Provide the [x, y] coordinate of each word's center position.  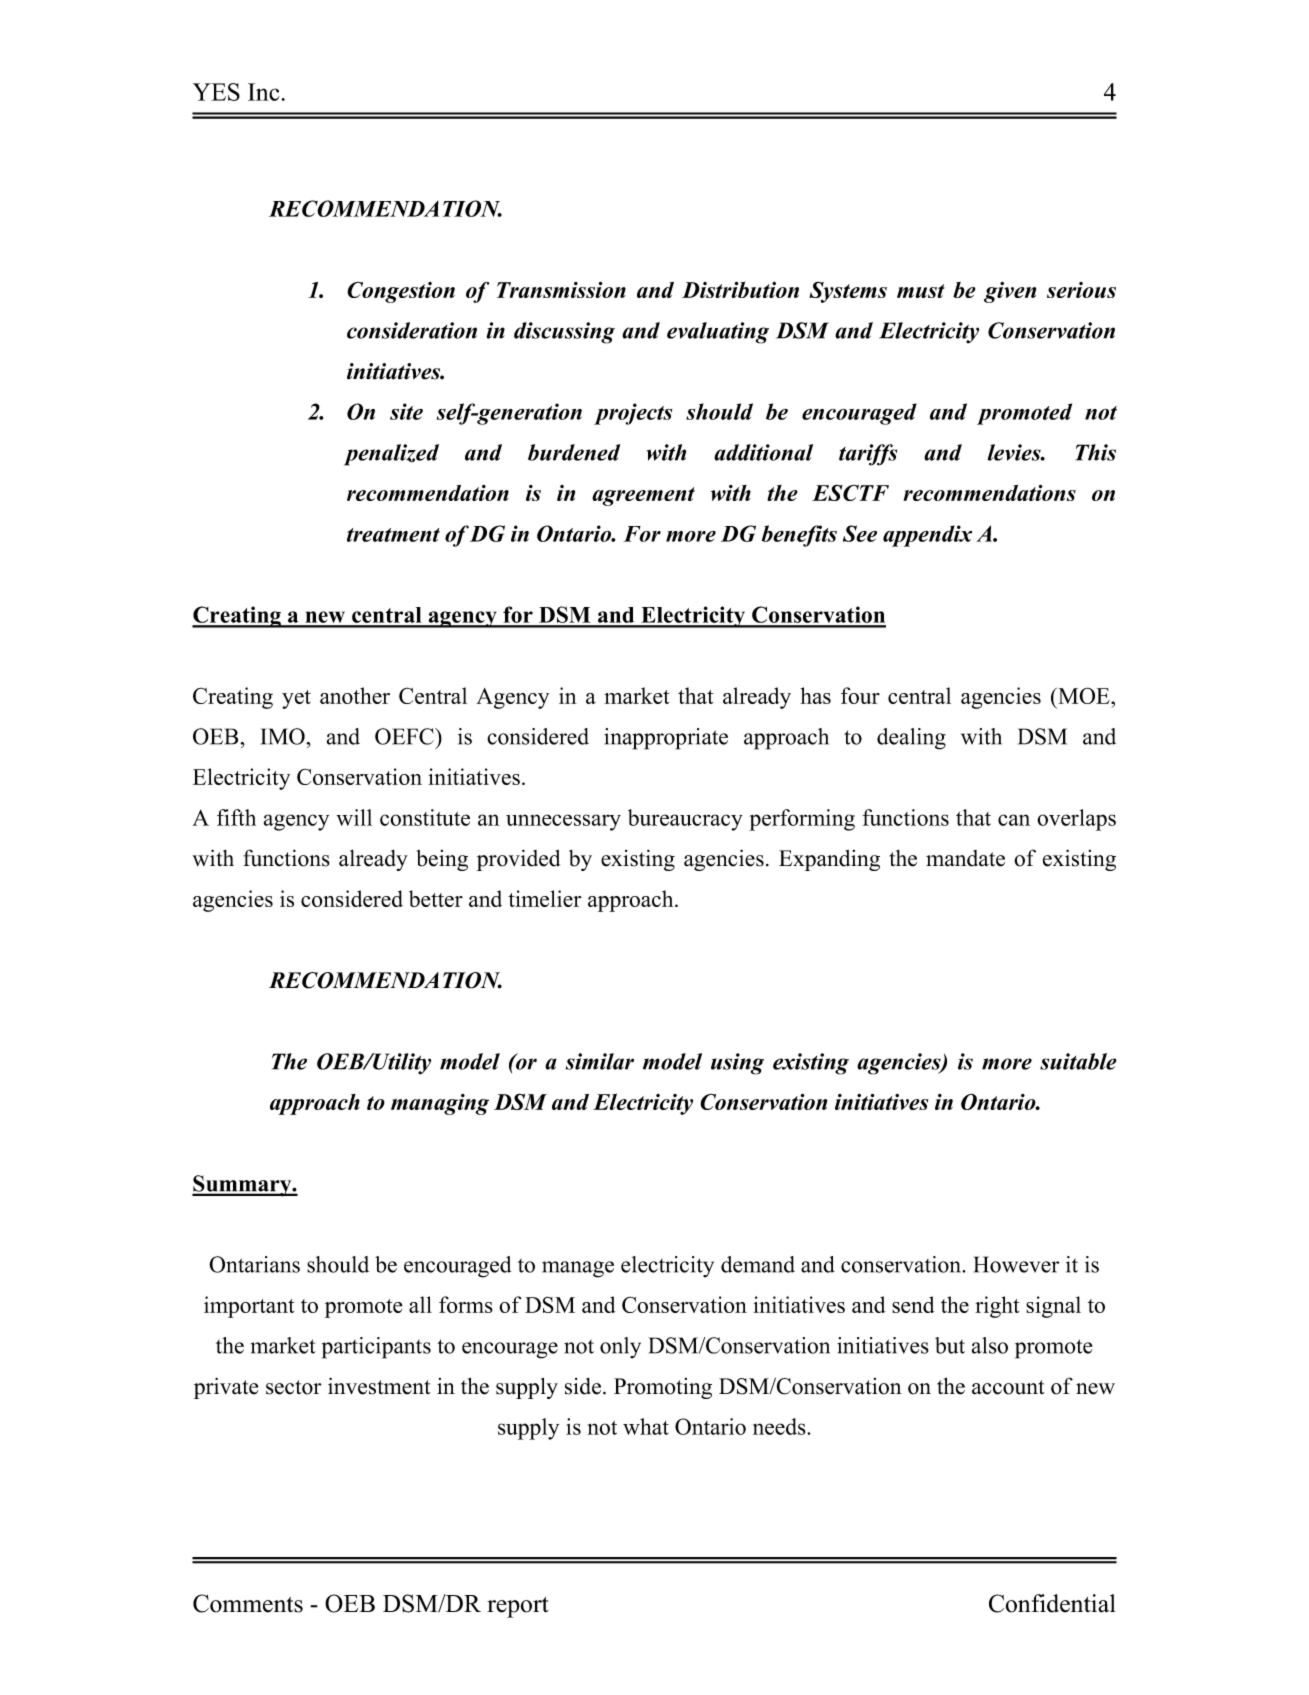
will [354, 817]
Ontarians [254, 1264]
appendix [927, 536]
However [1016, 1264]
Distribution [740, 290]
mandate [965, 858]
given [1010, 292]
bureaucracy [685, 820]
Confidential [1052, 1603]
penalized [391, 455]
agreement [643, 496]
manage [578, 1269]
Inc [265, 92]
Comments [248, 1603]
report [518, 1607]
